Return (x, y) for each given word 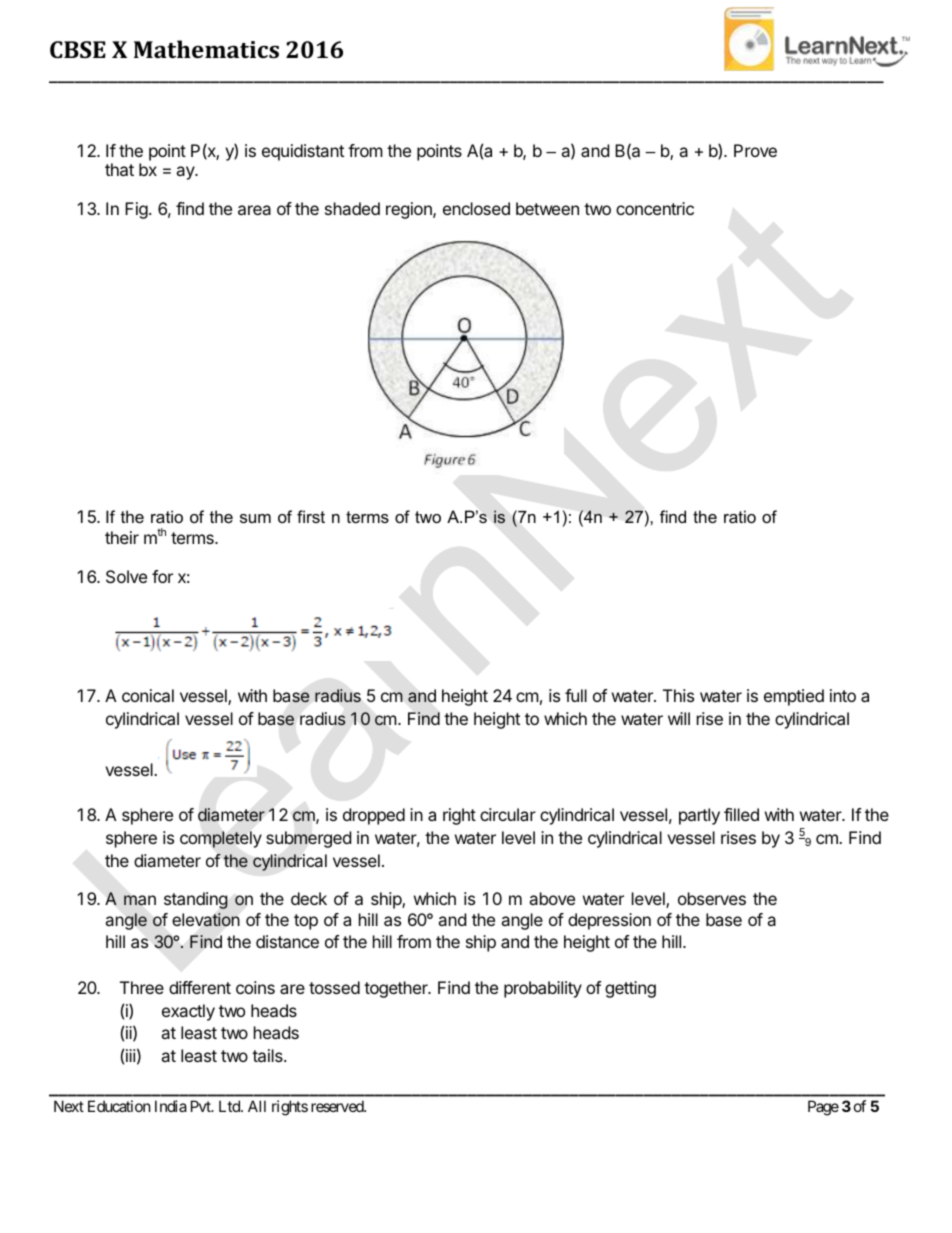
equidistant (303, 152)
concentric (655, 208)
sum (255, 518)
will (679, 718)
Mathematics (206, 49)
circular (508, 814)
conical (148, 695)
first (311, 516)
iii (131, 1055)
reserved (338, 1106)
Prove (755, 150)
